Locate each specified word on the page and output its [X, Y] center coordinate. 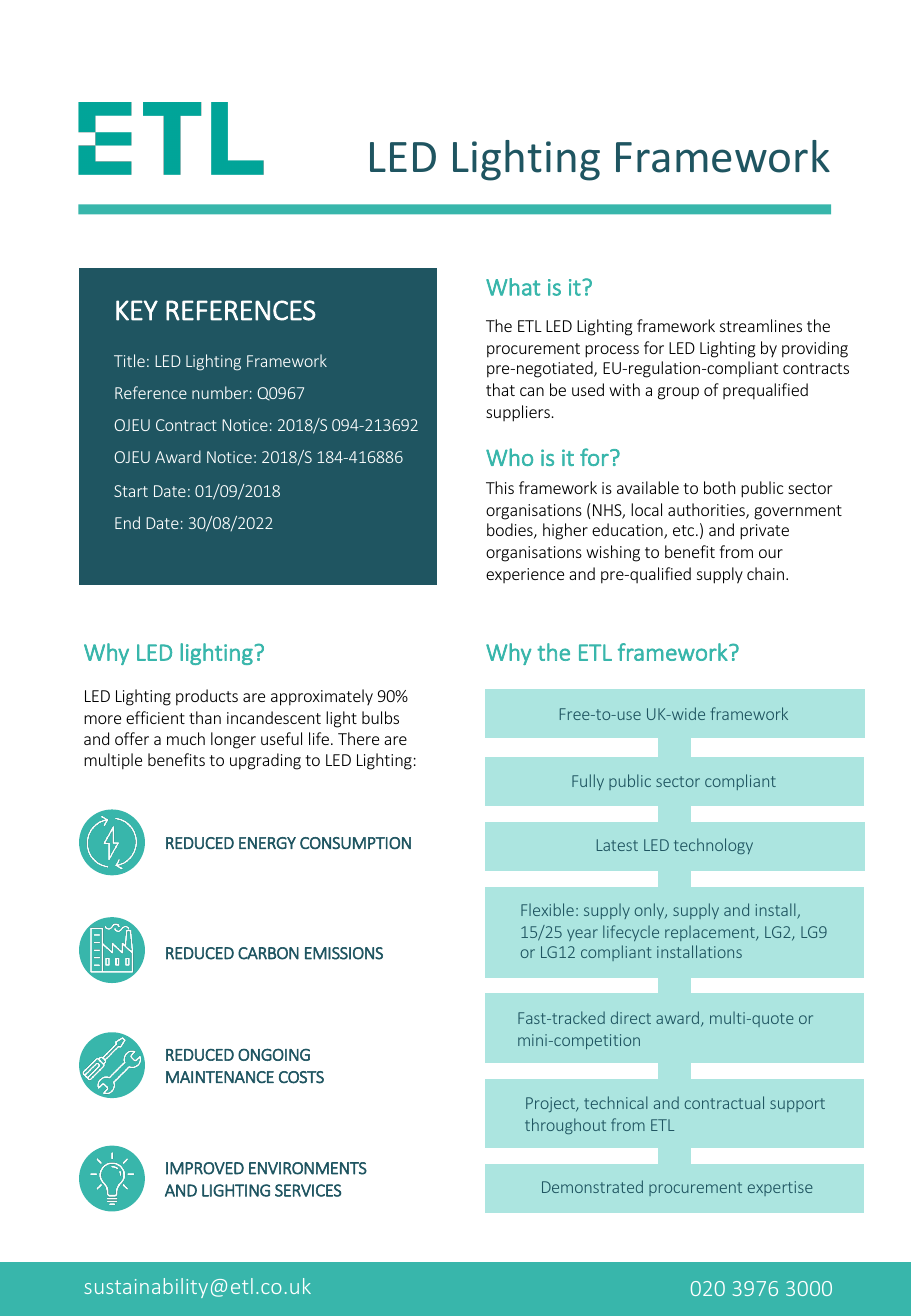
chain [767, 573]
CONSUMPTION [355, 843]
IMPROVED [205, 1168]
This [500, 487]
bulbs [380, 717]
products [207, 697]
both [719, 487]
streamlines [761, 325]
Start [131, 491]
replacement [711, 933]
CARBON [268, 953]
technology [713, 846]
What [513, 287]
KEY [137, 310]
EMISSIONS [344, 953]
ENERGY [267, 843]
